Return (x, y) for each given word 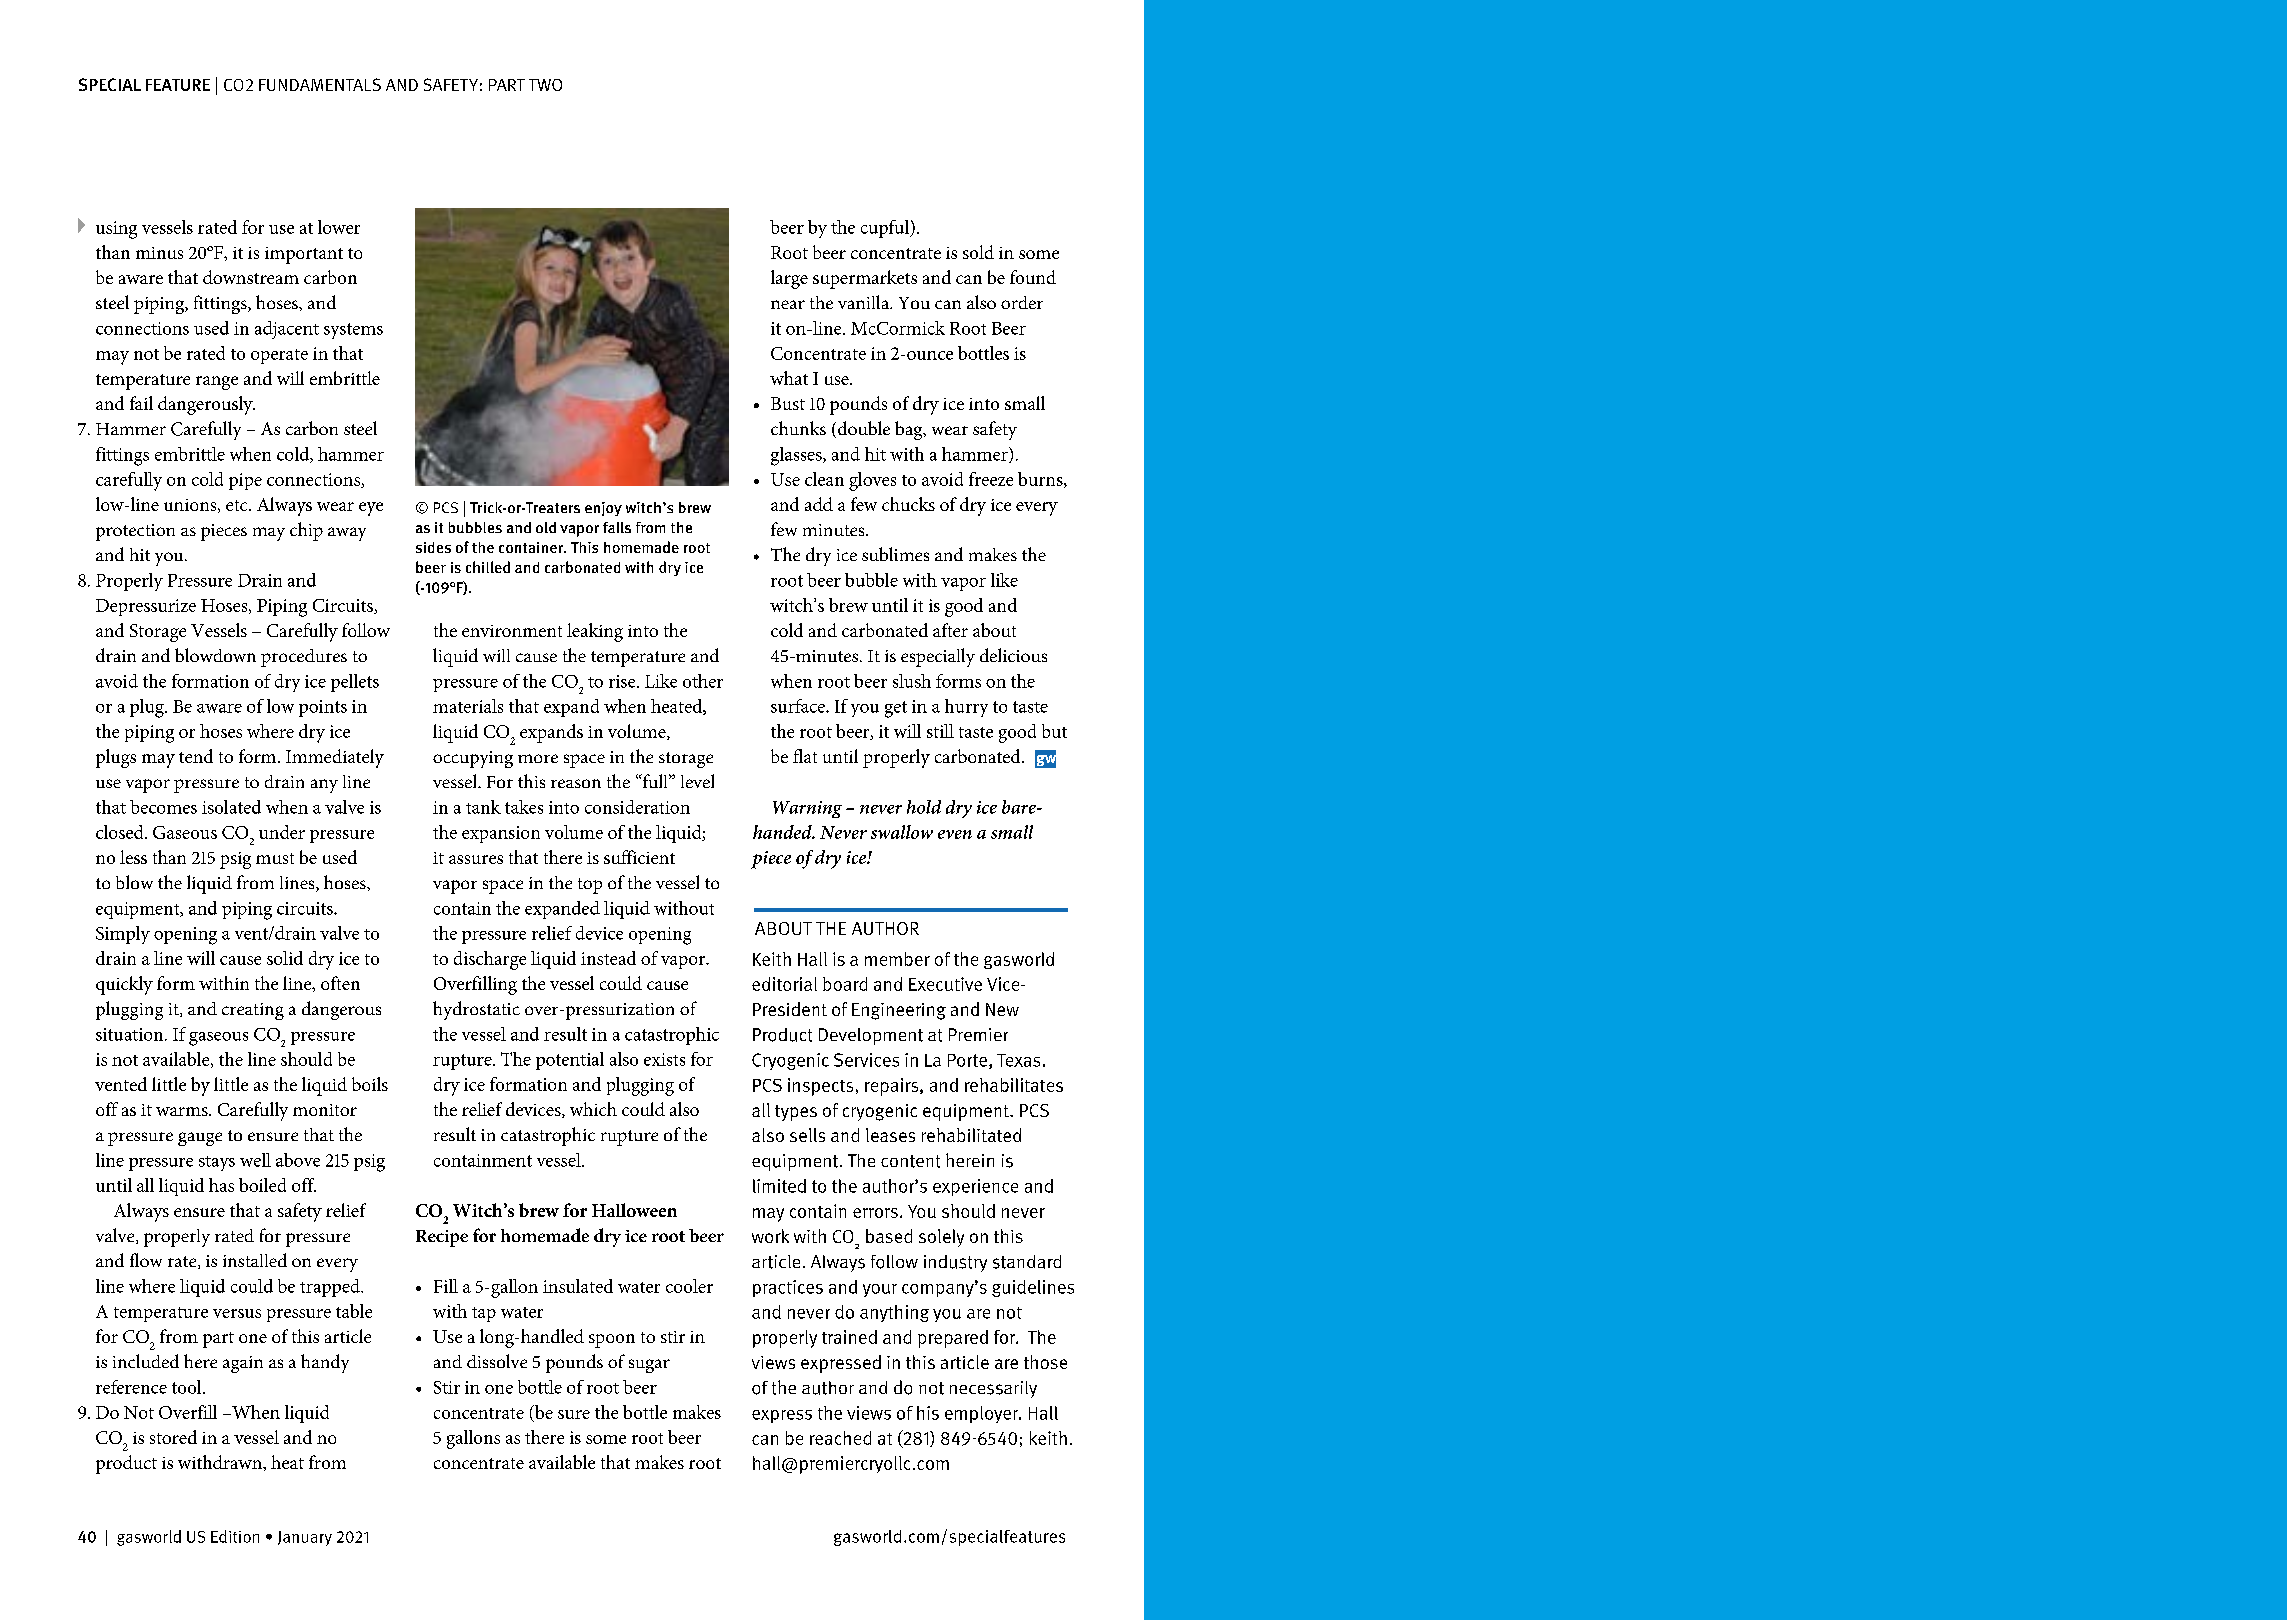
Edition (235, 1536)
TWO (545, 85)
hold (924, 807)
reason (576, 783)
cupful (886, 229)
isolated (231, 807)
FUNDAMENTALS (320, 84)
